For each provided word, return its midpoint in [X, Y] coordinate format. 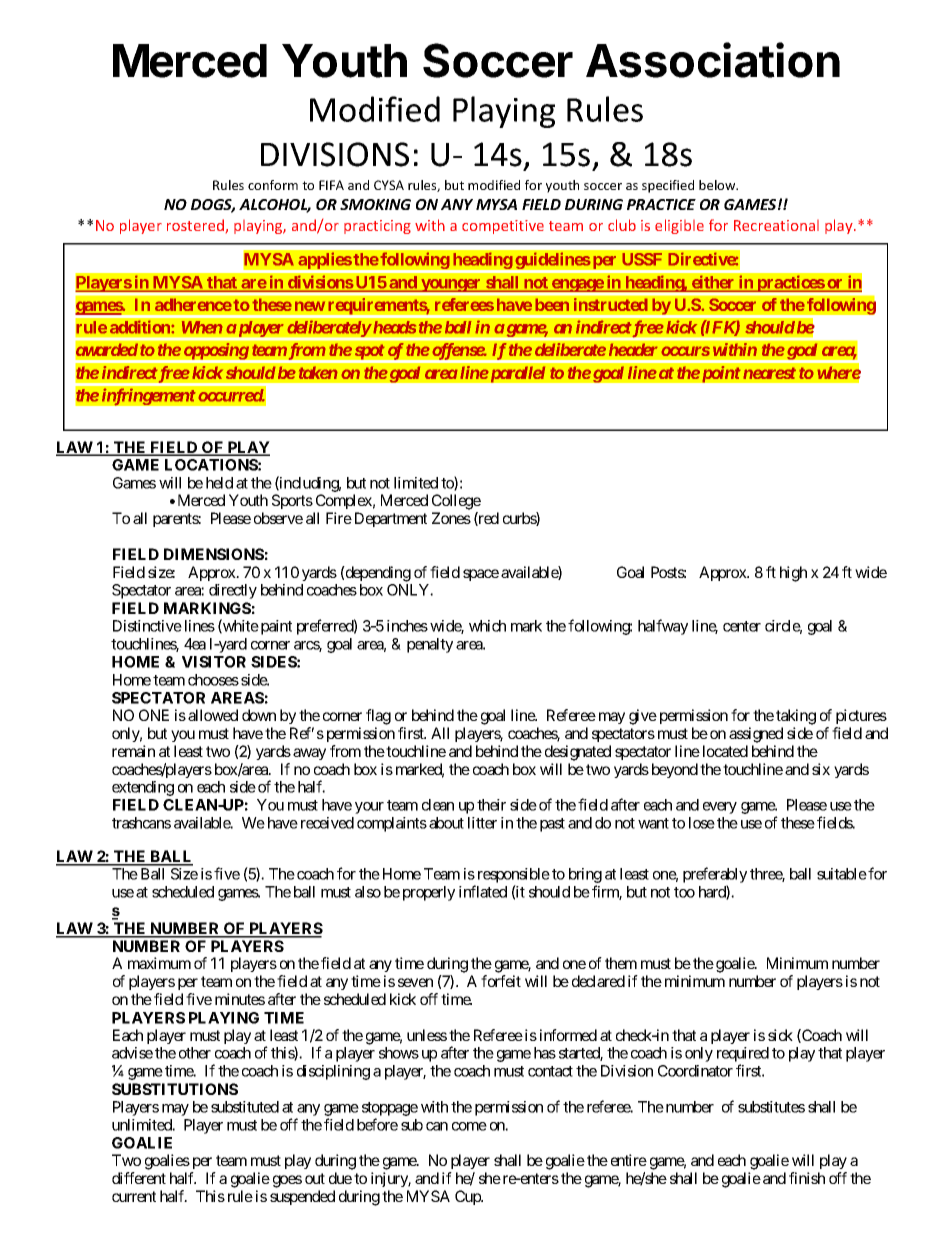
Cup [468, 1197]
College [456, 502]
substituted [245, 1107]
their [491, 805]
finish [807, 1178]
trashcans [141, 823]
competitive [503, 227]
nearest [769, 373]
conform [273, 185]
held [219, 483]
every [720, 808]
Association [713, 60]
